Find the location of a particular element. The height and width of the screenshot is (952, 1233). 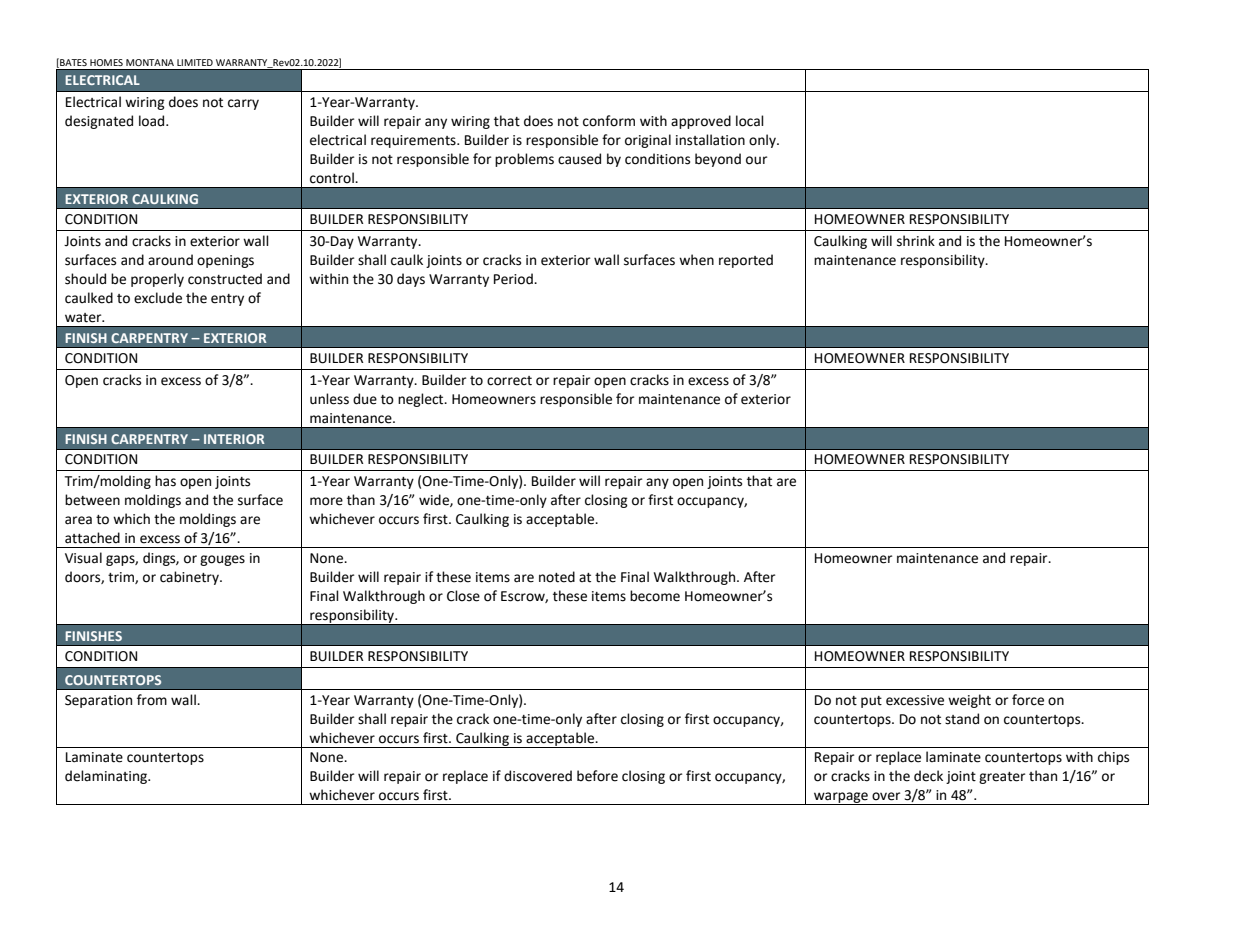

around is located at coordinates (170, 260).
